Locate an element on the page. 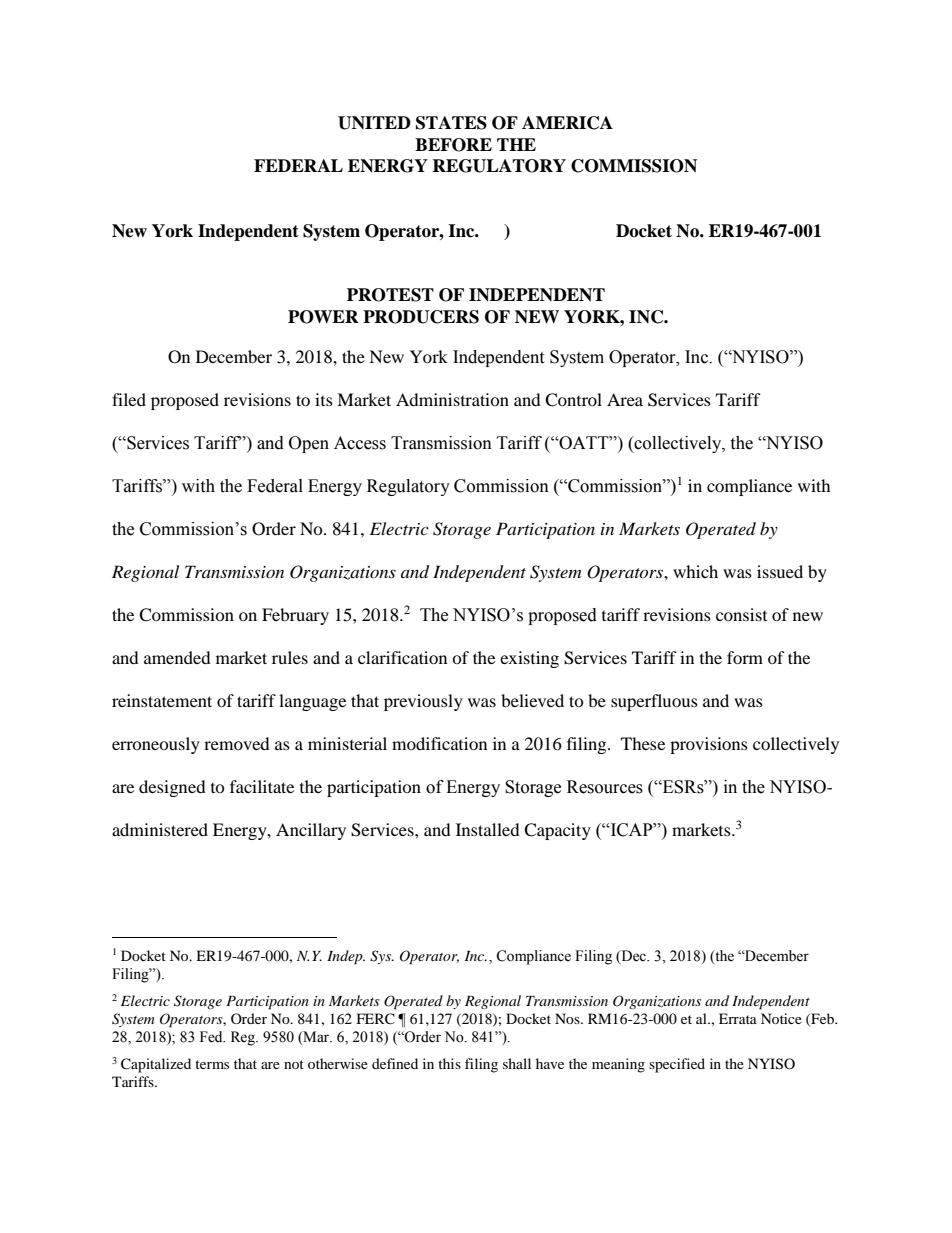  UNITED is located at coordinates (374, 123).
